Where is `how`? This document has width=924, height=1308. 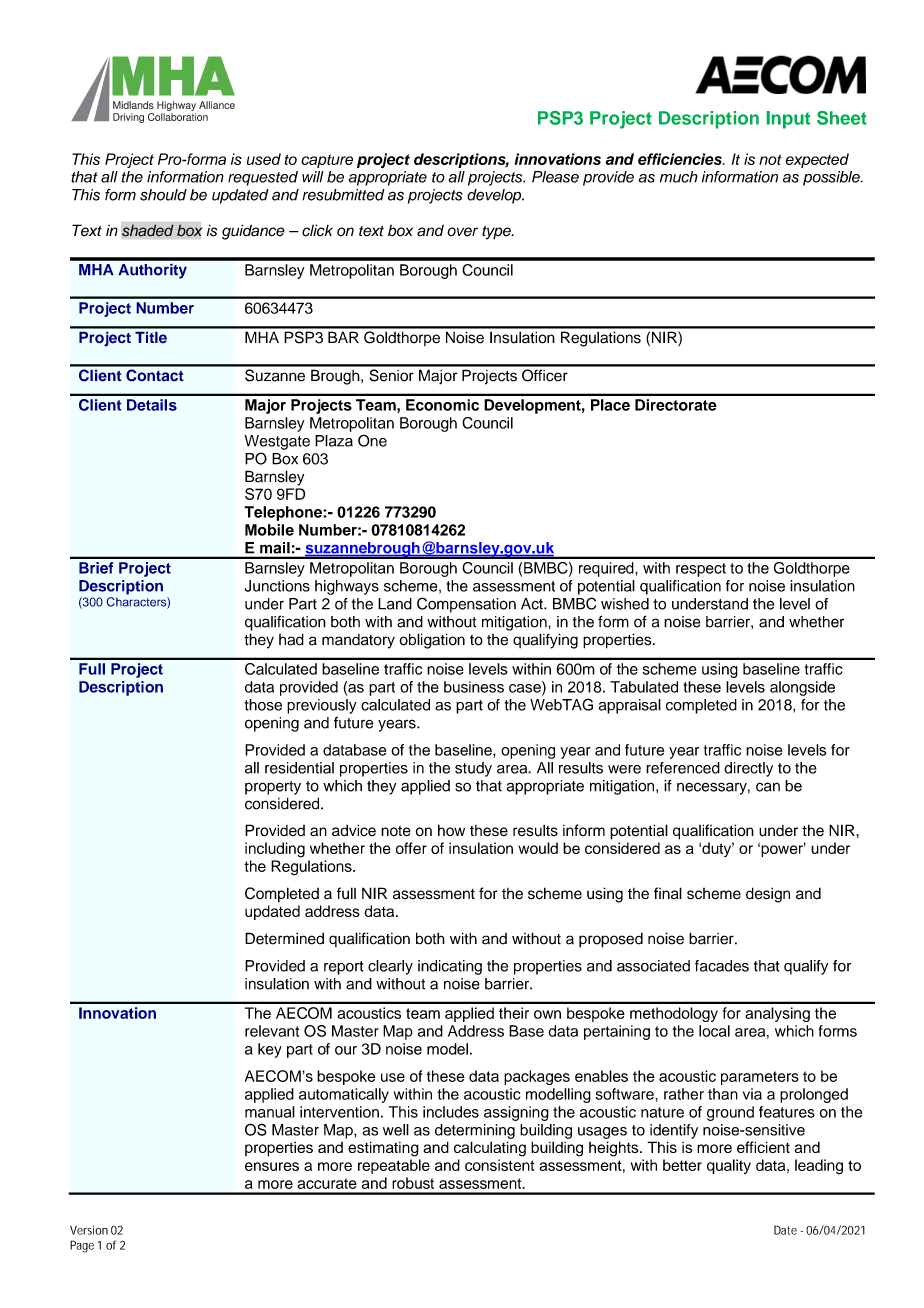 how is located at coordinates (451, 830).
